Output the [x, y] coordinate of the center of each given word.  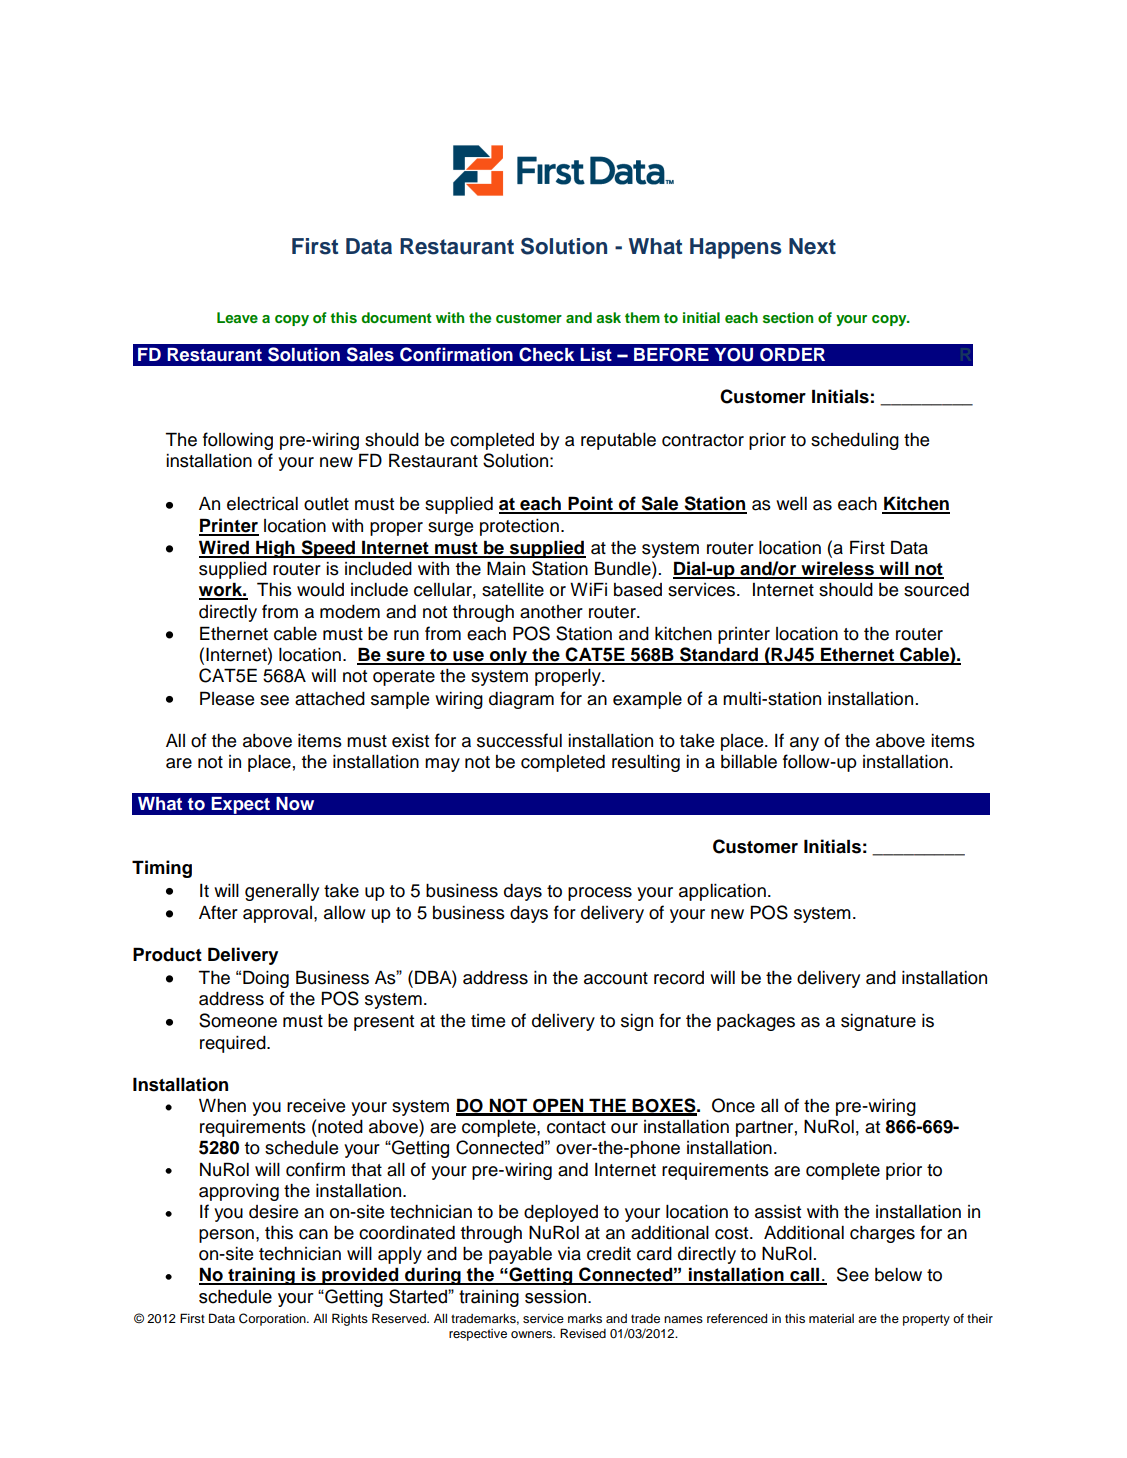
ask [608, 317]
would [320, 590]
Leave [237, 317]
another [551, 612]
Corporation [273, 1319]
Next [812, 246]
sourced [936, 590]
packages [756, 1022]
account [616, 978]
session [555, 1297]
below [898, 1275]
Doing [266, 979]
